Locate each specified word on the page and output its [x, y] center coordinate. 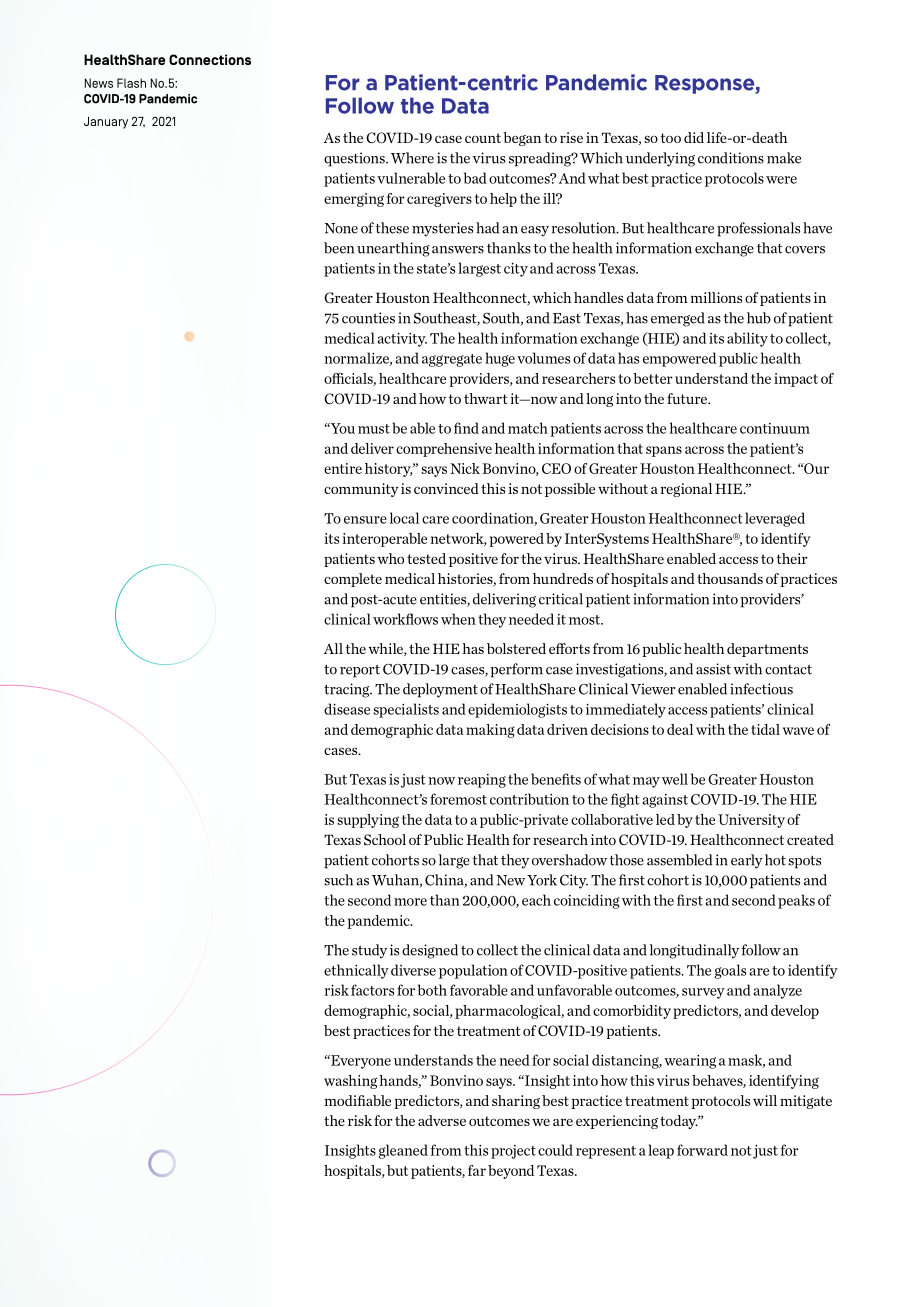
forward [702, 1150]
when [458, 619]
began [522, 139]
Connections [210, 59]
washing [350, 1082]
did [694, 137]
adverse [442, 1120]
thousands [730, 578]
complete [353, 580]
